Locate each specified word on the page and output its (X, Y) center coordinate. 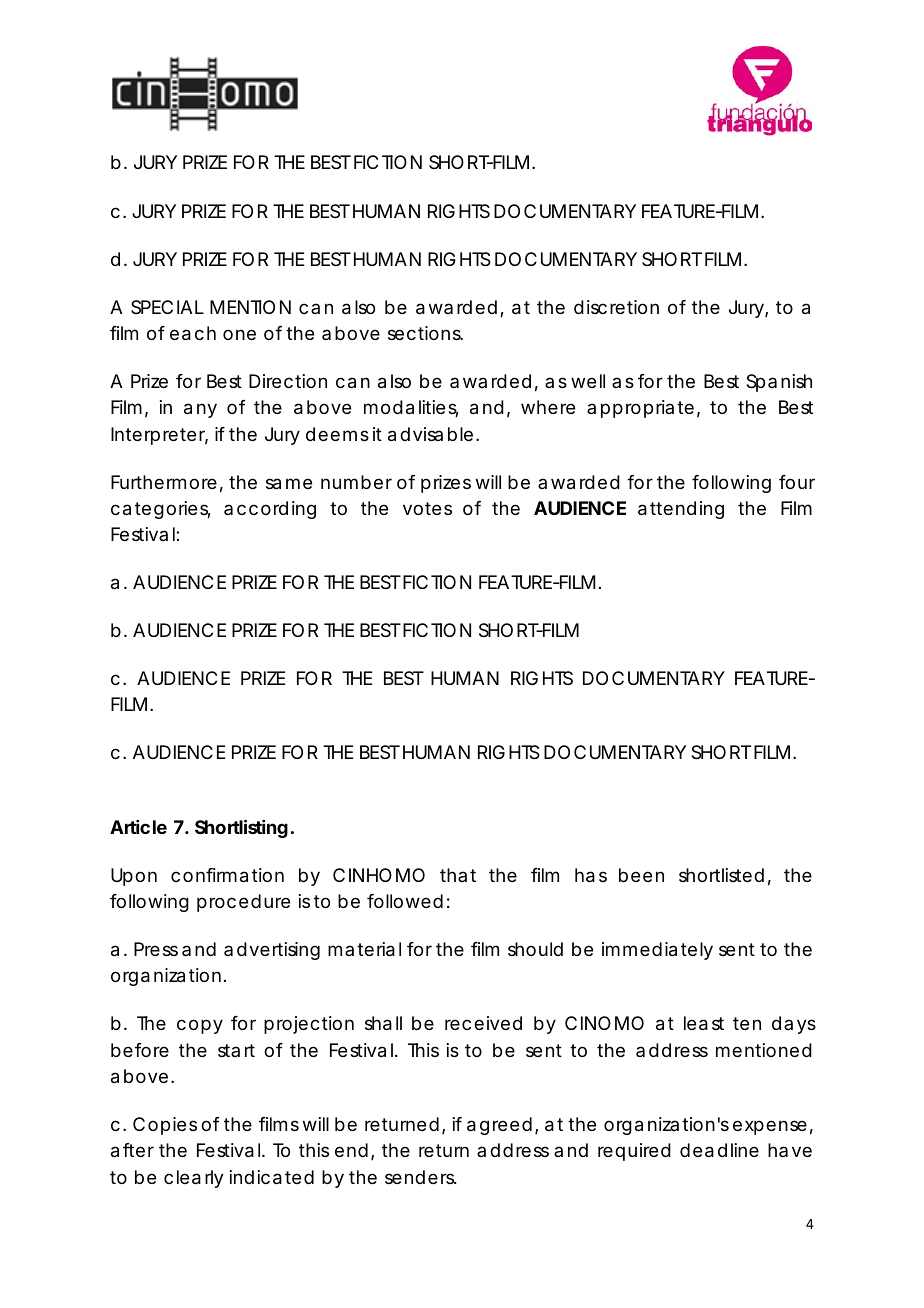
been (641, 875)
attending (681, 510)
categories (161, 510)
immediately (657, 951)
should (535, 949)
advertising (272, 951)
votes (427, 508)
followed (405, 901)
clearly (194, 1179)
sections (425, 333)
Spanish (779, 383)
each (193, 333)
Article (138, 827)
